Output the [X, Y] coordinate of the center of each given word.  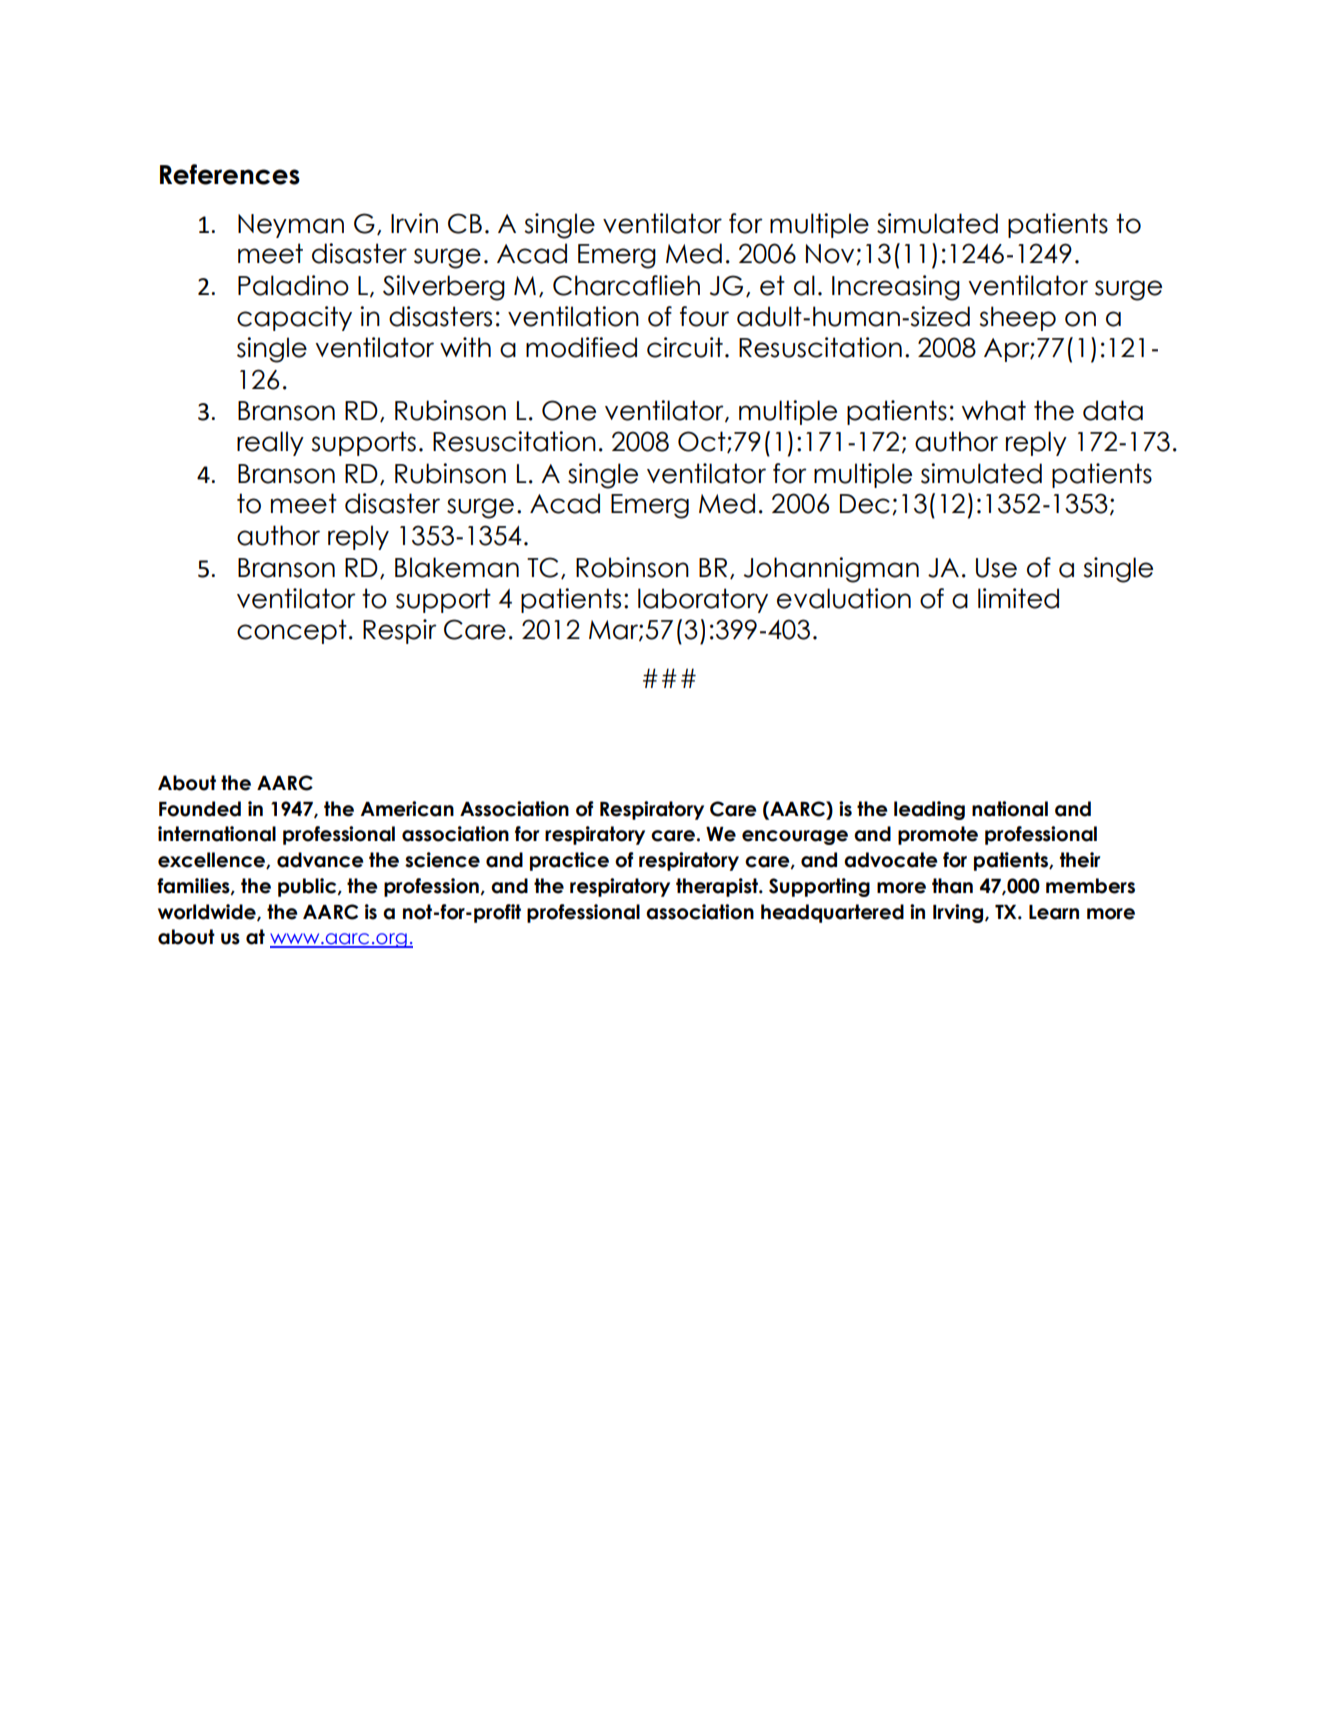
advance [320, 860]
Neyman [291, 226]
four [704, 316]
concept [292, 631]
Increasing [896, 288]
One [569, 410]
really [270, 443]
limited [1018, 598]
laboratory [703, 600]
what [994, 410]
